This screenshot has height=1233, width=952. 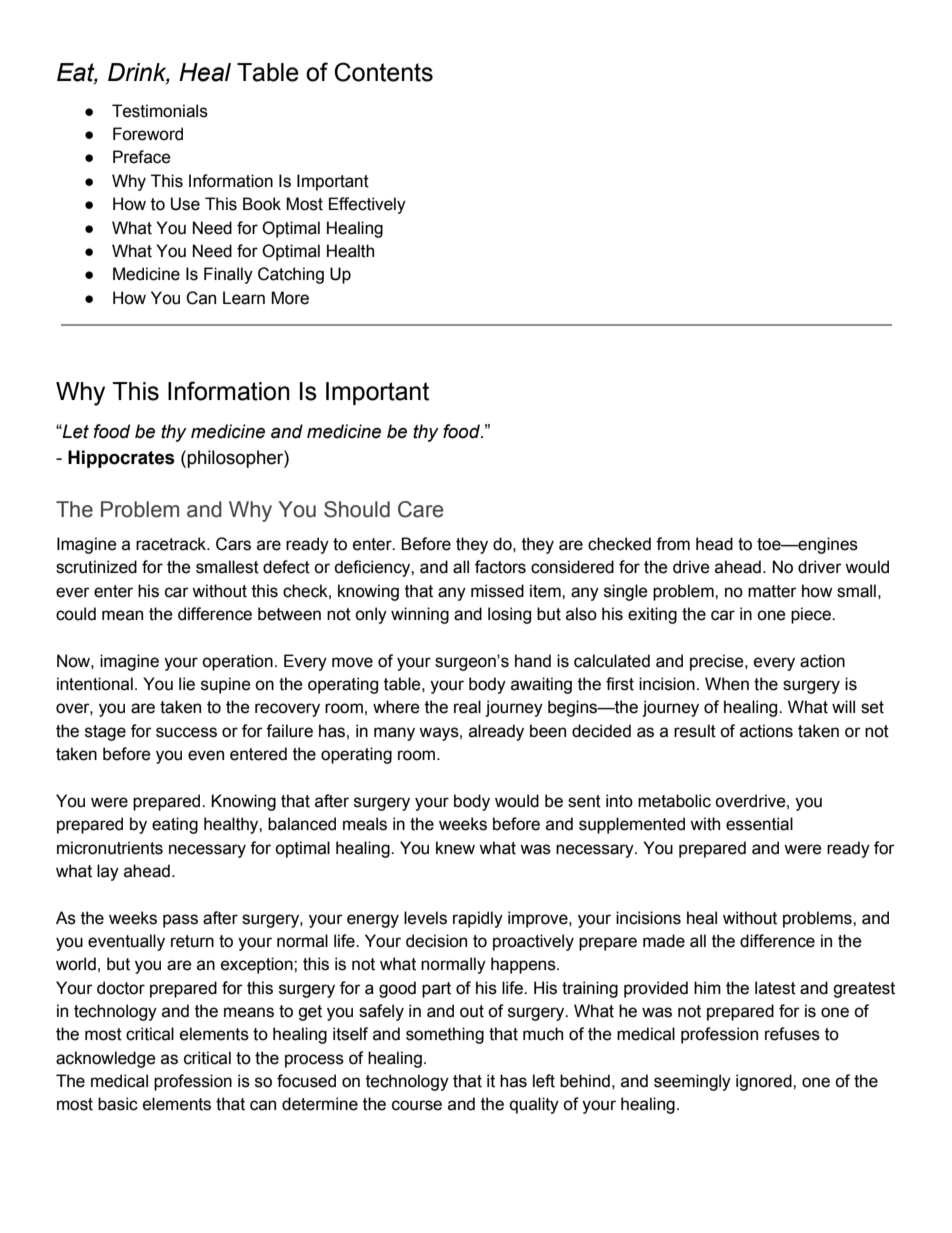 What do you see at coordinates (765, 1082) in the screenshot?
I see `ignored` at bounding box center [765, 1082].
